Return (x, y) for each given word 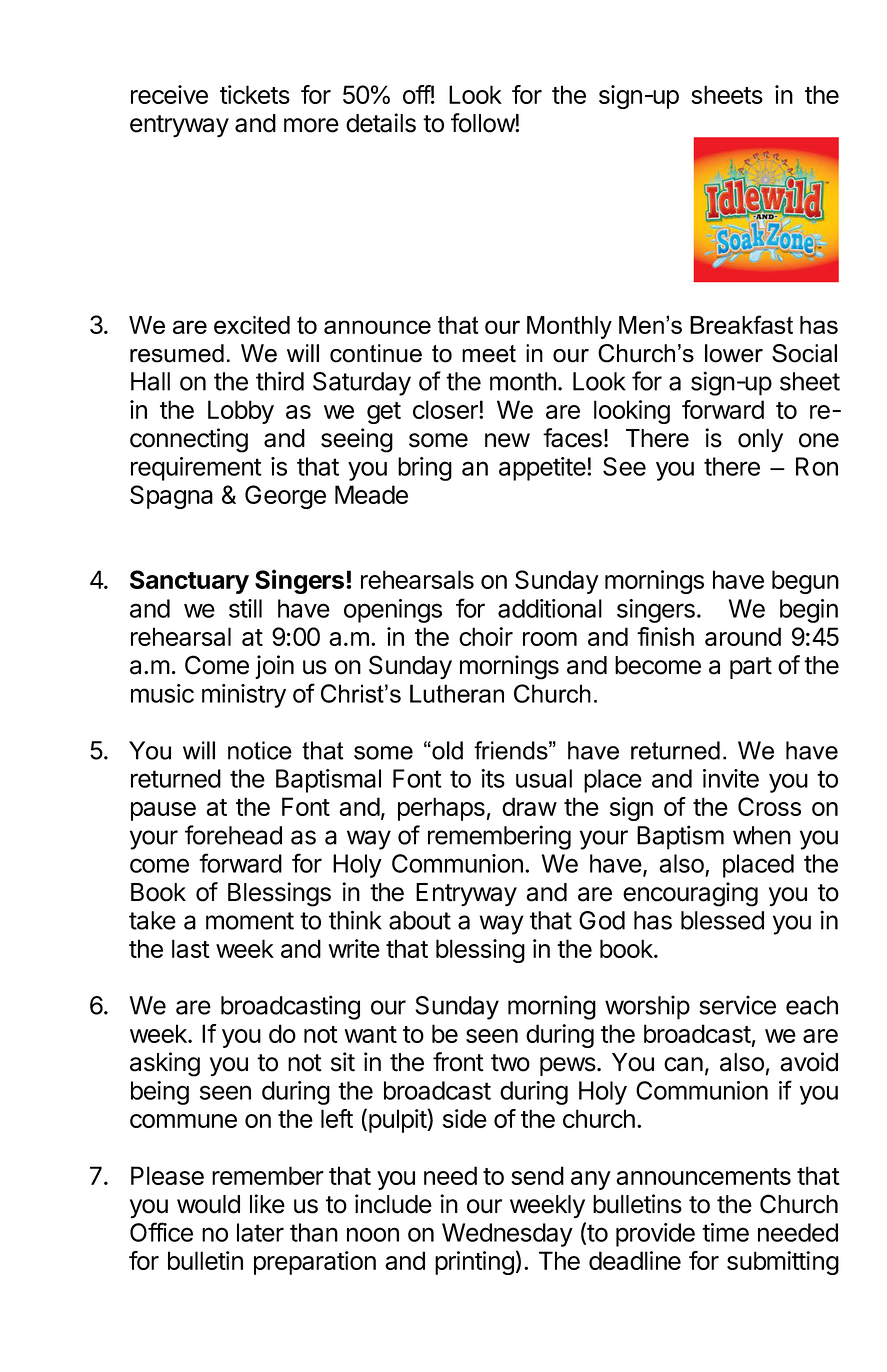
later (260, 1232)
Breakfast (741, 324)
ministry (244, 696)
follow (483, 123)
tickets (255, 94)
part (751, 668)
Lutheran (457, 693)
